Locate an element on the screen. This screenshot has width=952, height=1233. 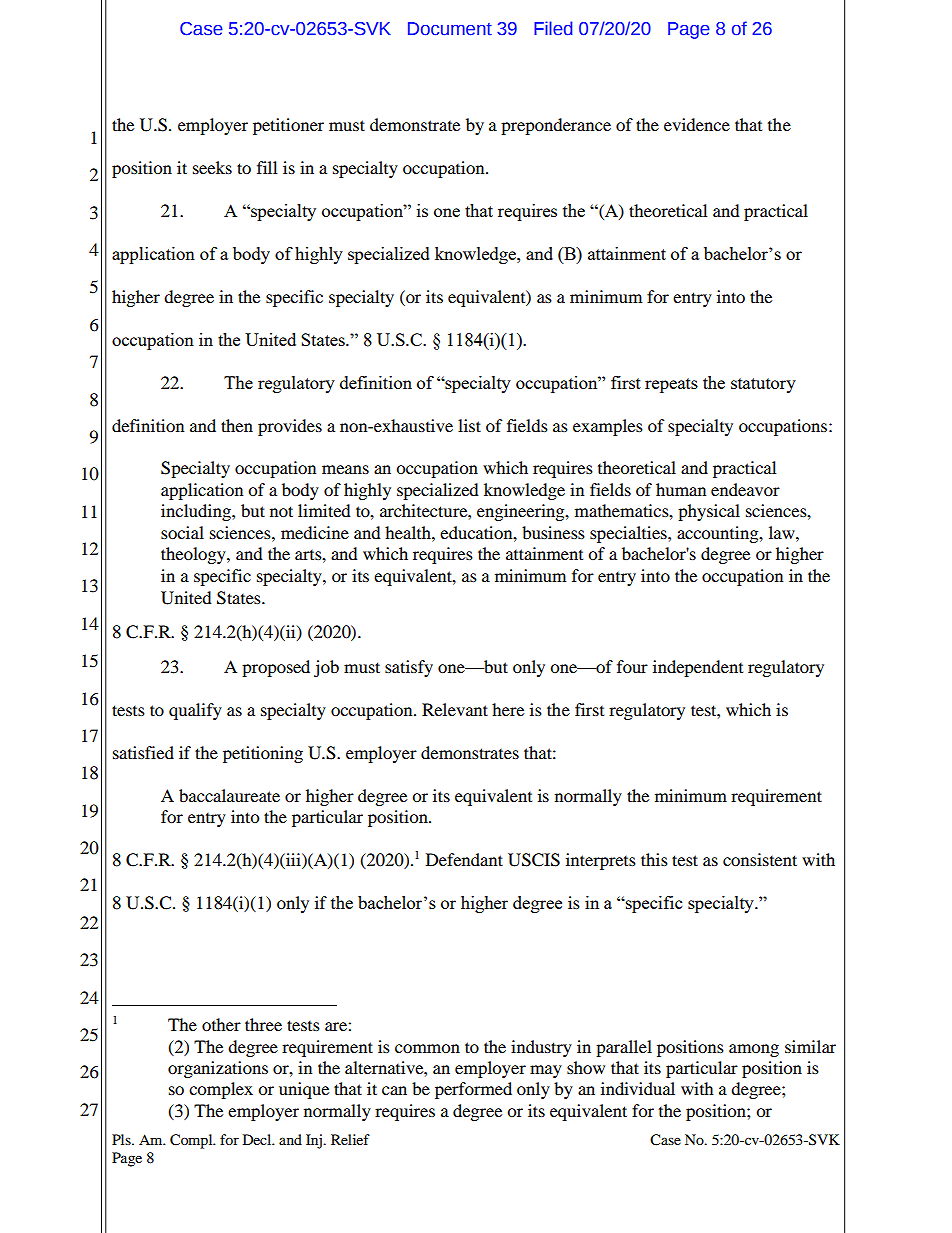
organizations is located at coordinates (218, 1069).
